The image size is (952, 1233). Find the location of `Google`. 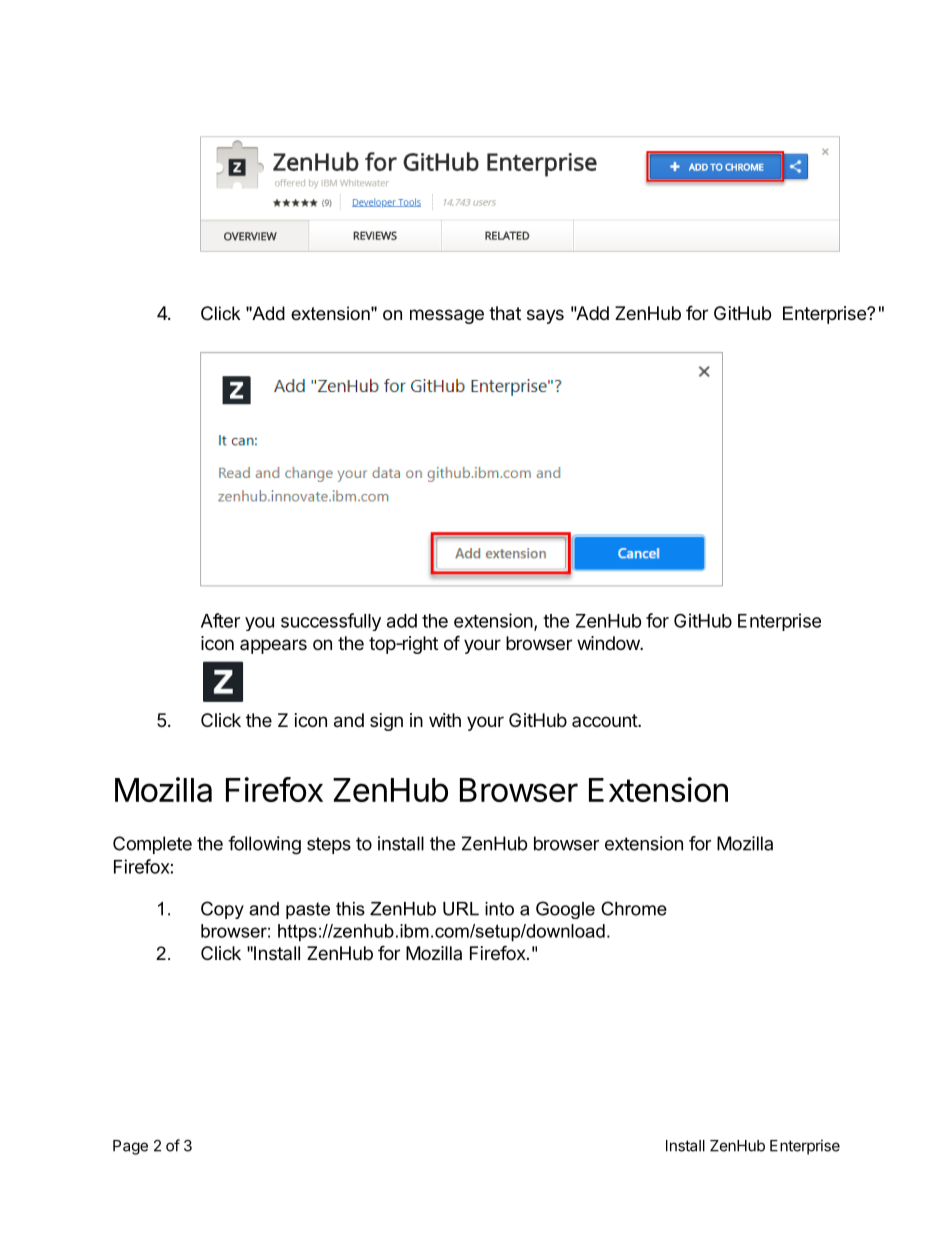

Google is located at coordinates (565, 910).
